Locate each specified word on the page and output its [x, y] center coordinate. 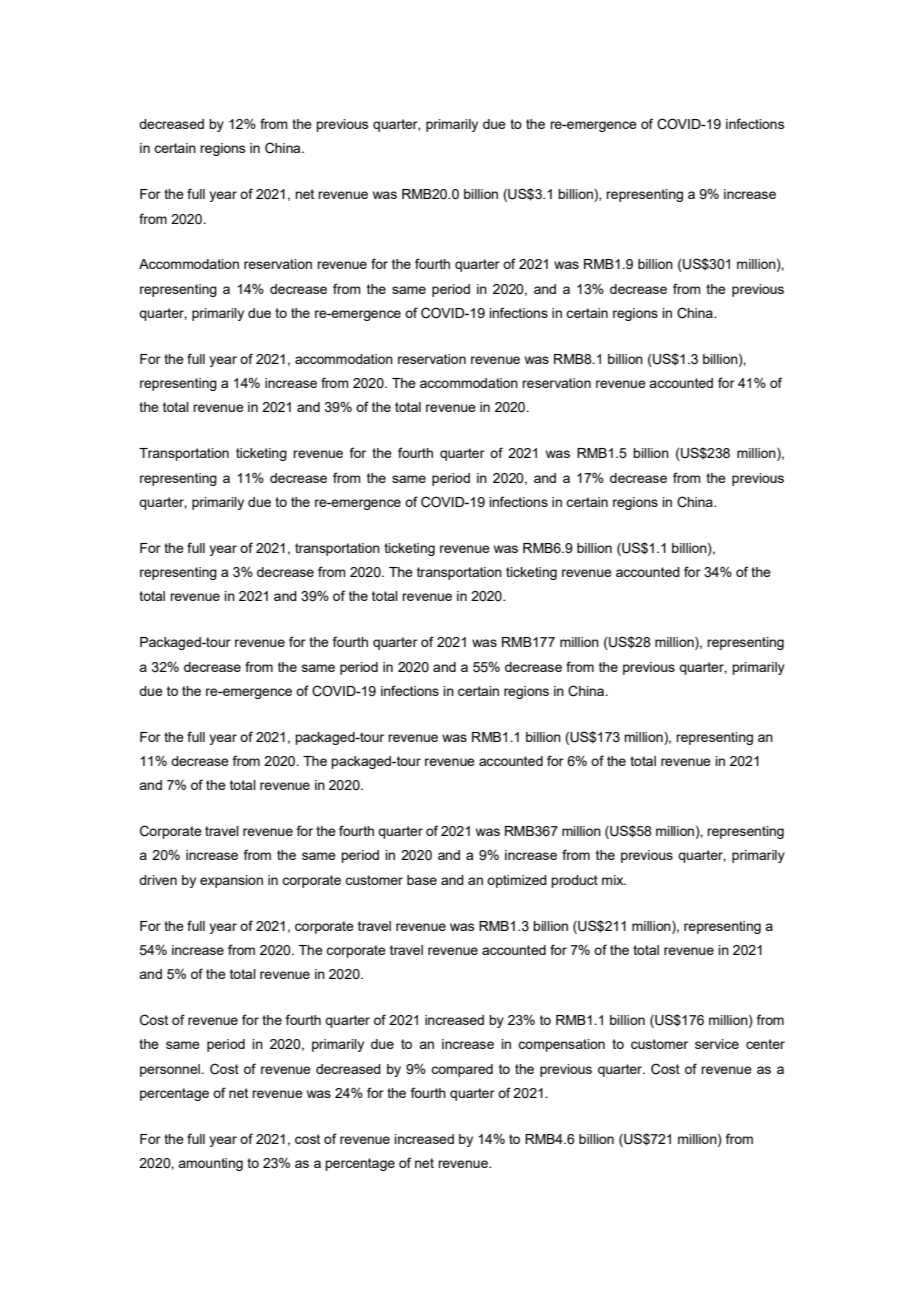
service [717, 1044]
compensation [561, 1045]
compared [462, 1070]
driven [158, 880]
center [765, 1044]
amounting [210, 1164]
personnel [171, 1070]
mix [614, 880]
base [422, 880]
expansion [231, 881]
